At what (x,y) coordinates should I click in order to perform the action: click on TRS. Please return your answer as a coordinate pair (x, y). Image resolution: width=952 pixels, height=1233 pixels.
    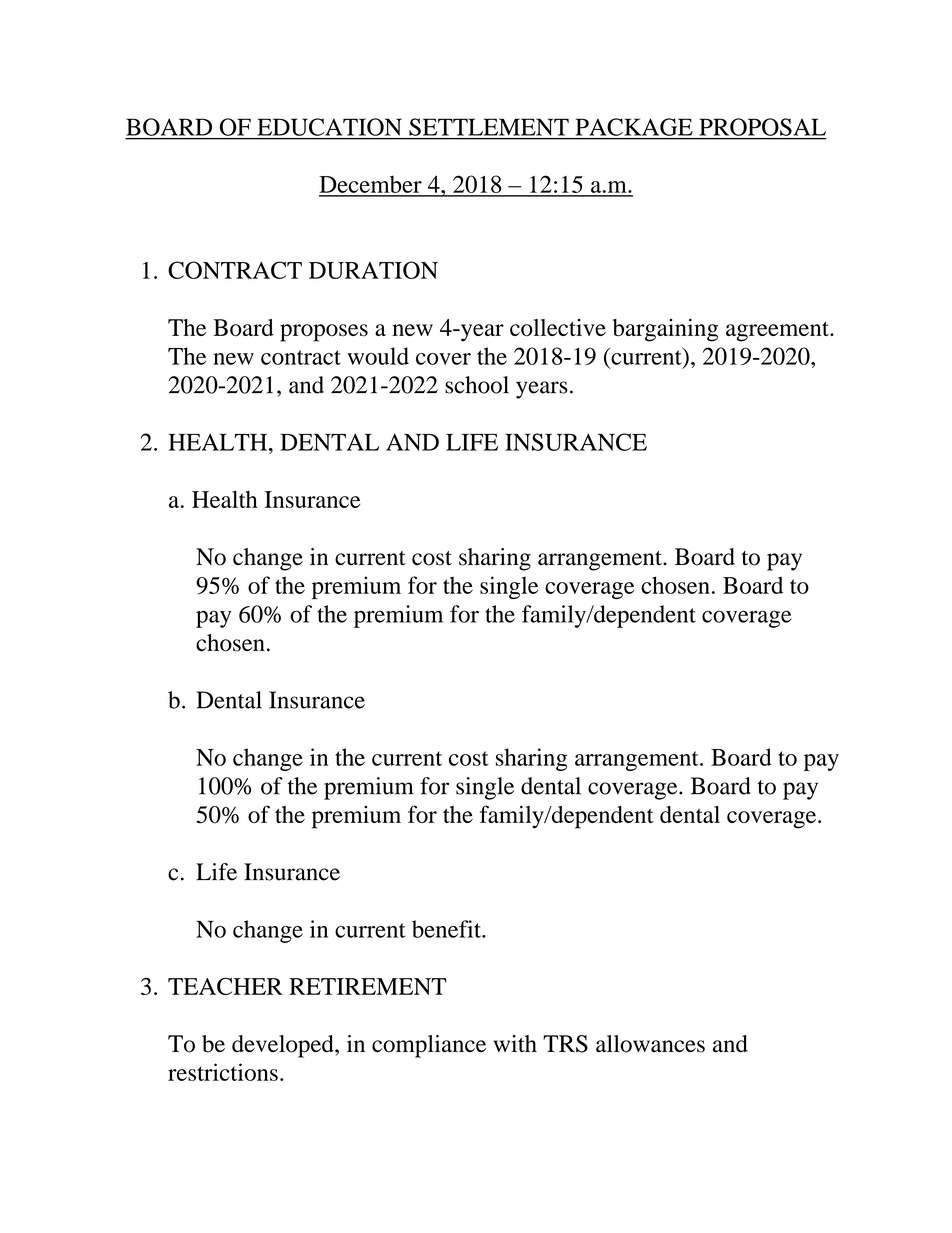
    Looking at the image, I should click on (565, 1044).
